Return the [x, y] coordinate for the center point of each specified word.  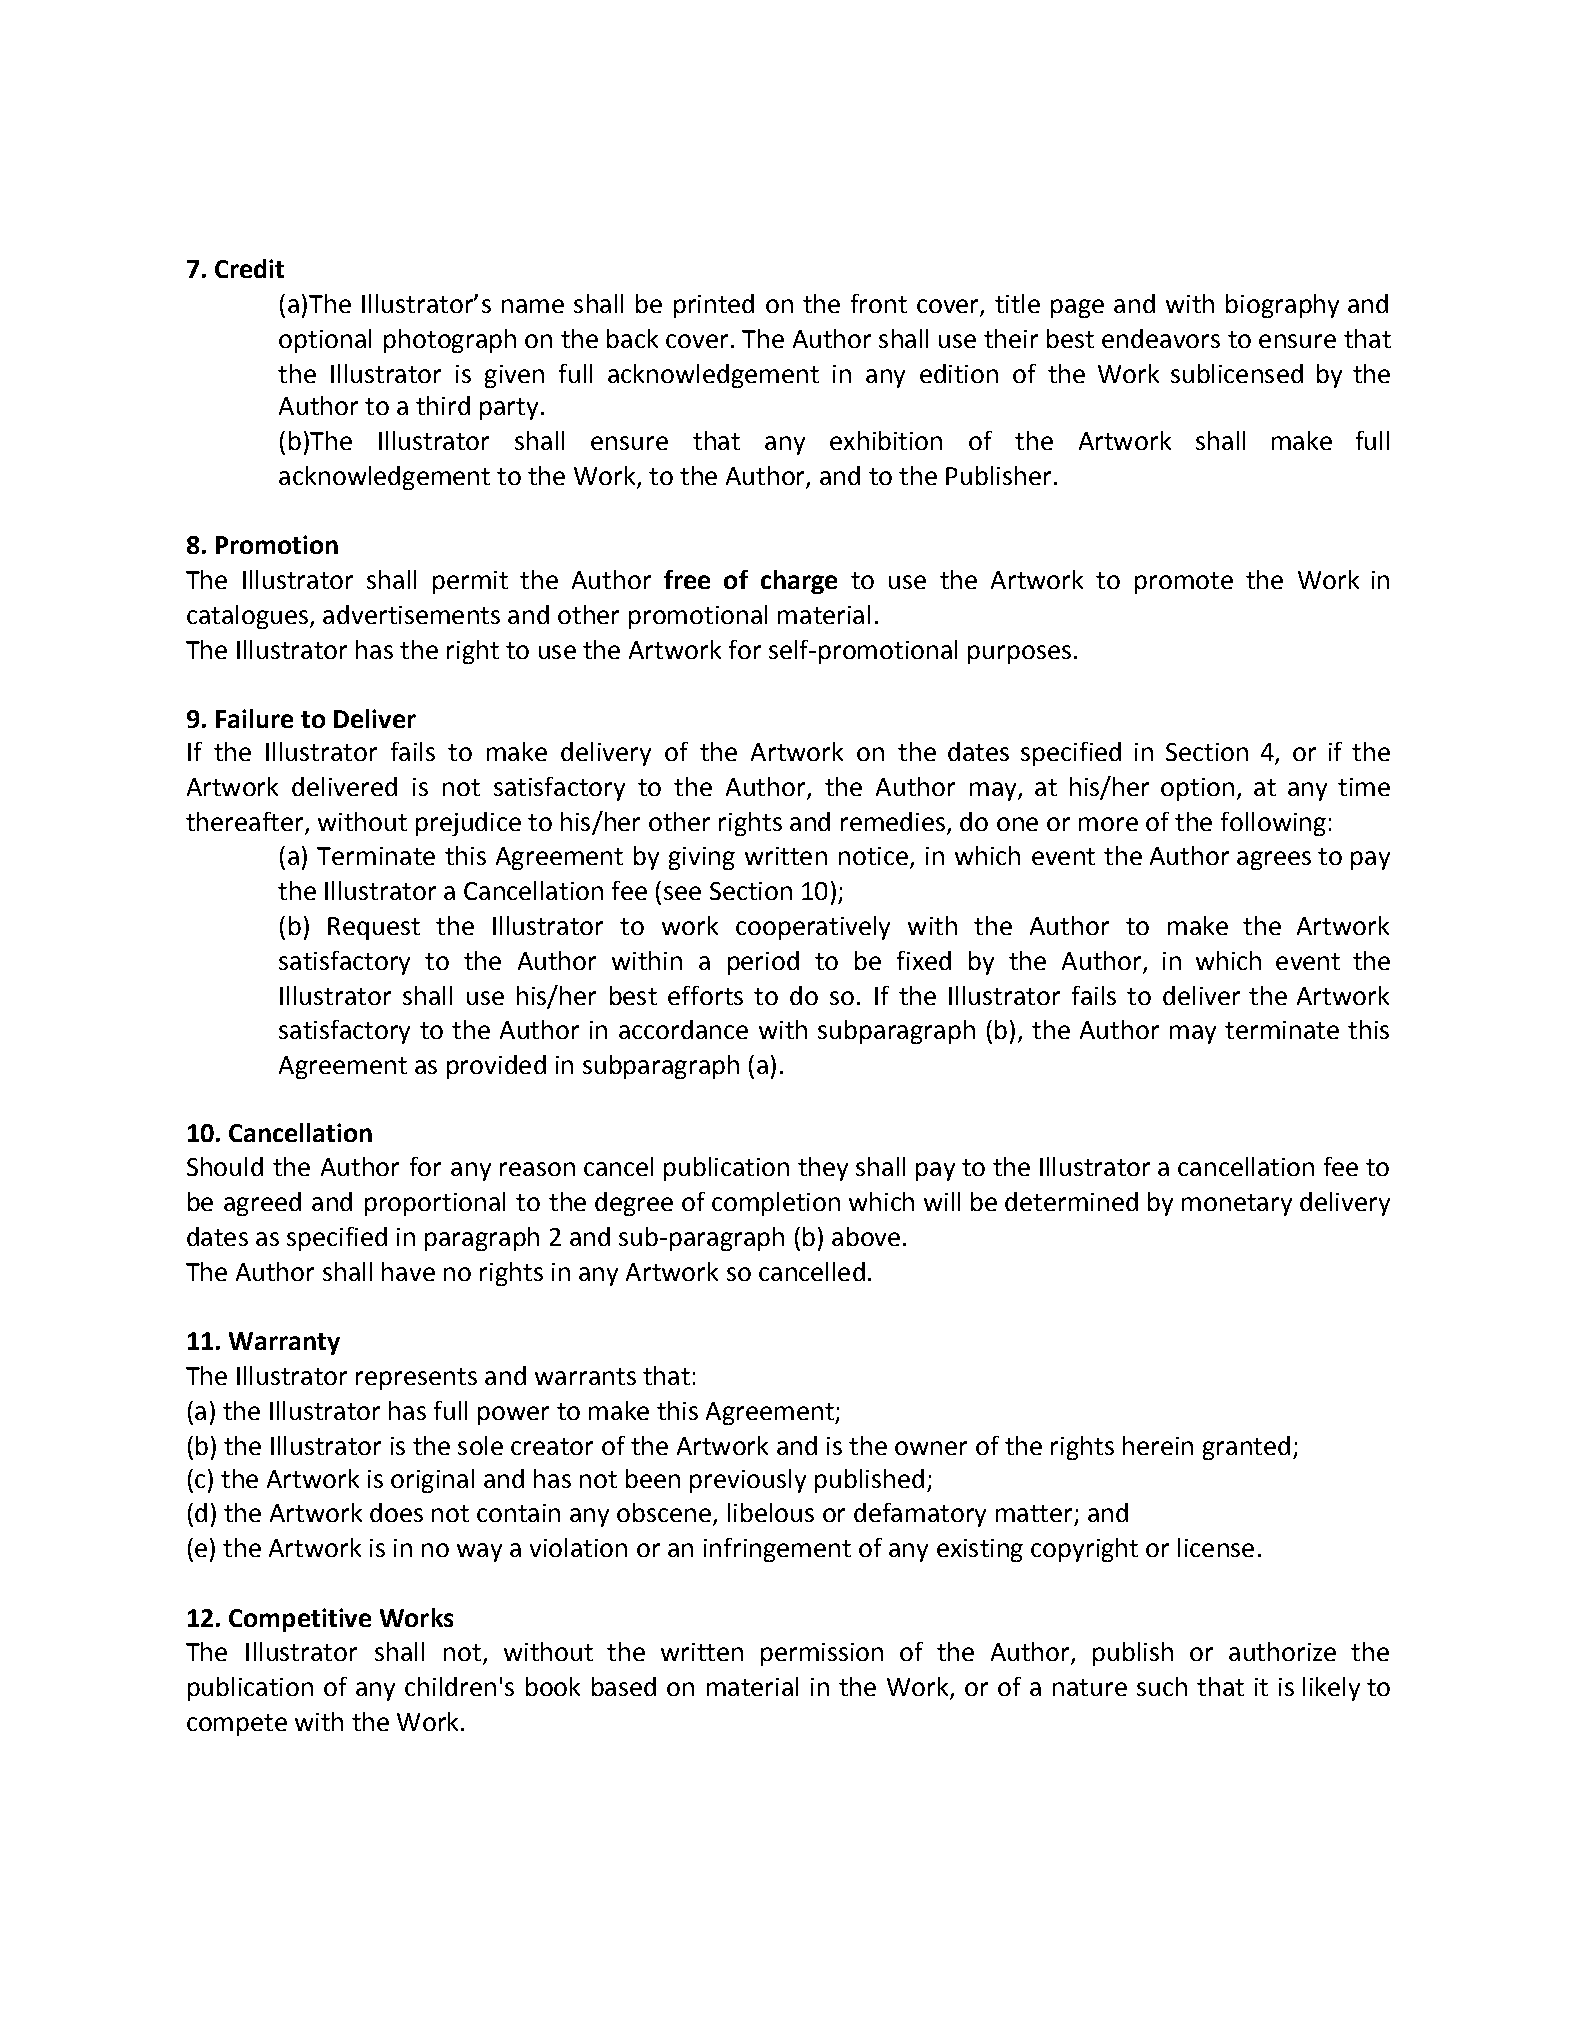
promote [1184, 583]
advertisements [411, 614]
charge [799, 582]
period [763, 963]
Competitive [300, 1620]
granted [1246, 1448]
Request [374, 928]
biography [1282, 306]
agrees [1274, 860]
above [866, 1236]
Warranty [284, 1343]
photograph [450, 341]
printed [714, 306]
